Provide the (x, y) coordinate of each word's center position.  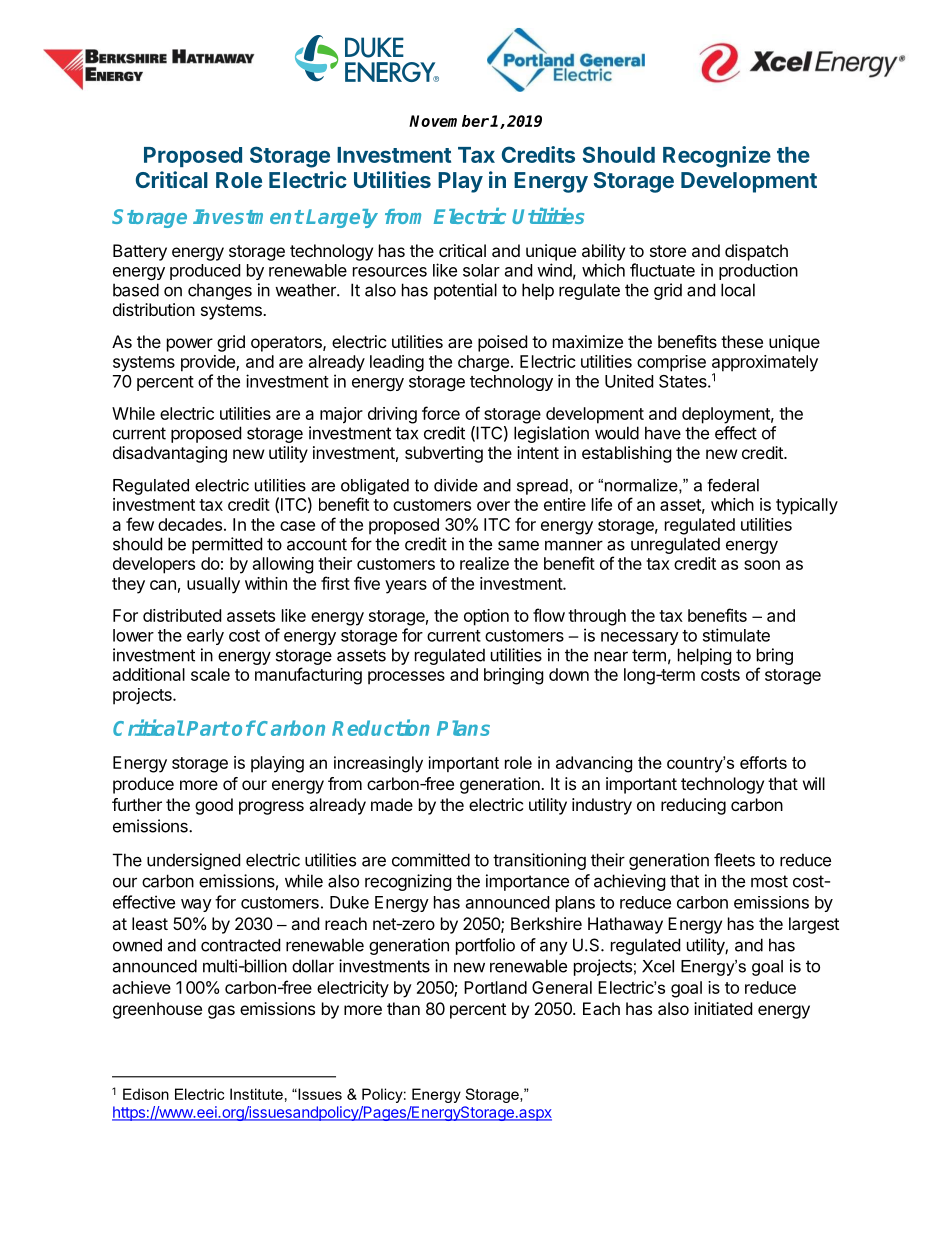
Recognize (717, 157)
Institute (256, 1094)
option (486, 617)
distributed (182, 615)
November (449, 121)
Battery (140, 252)
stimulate (736, 635)
